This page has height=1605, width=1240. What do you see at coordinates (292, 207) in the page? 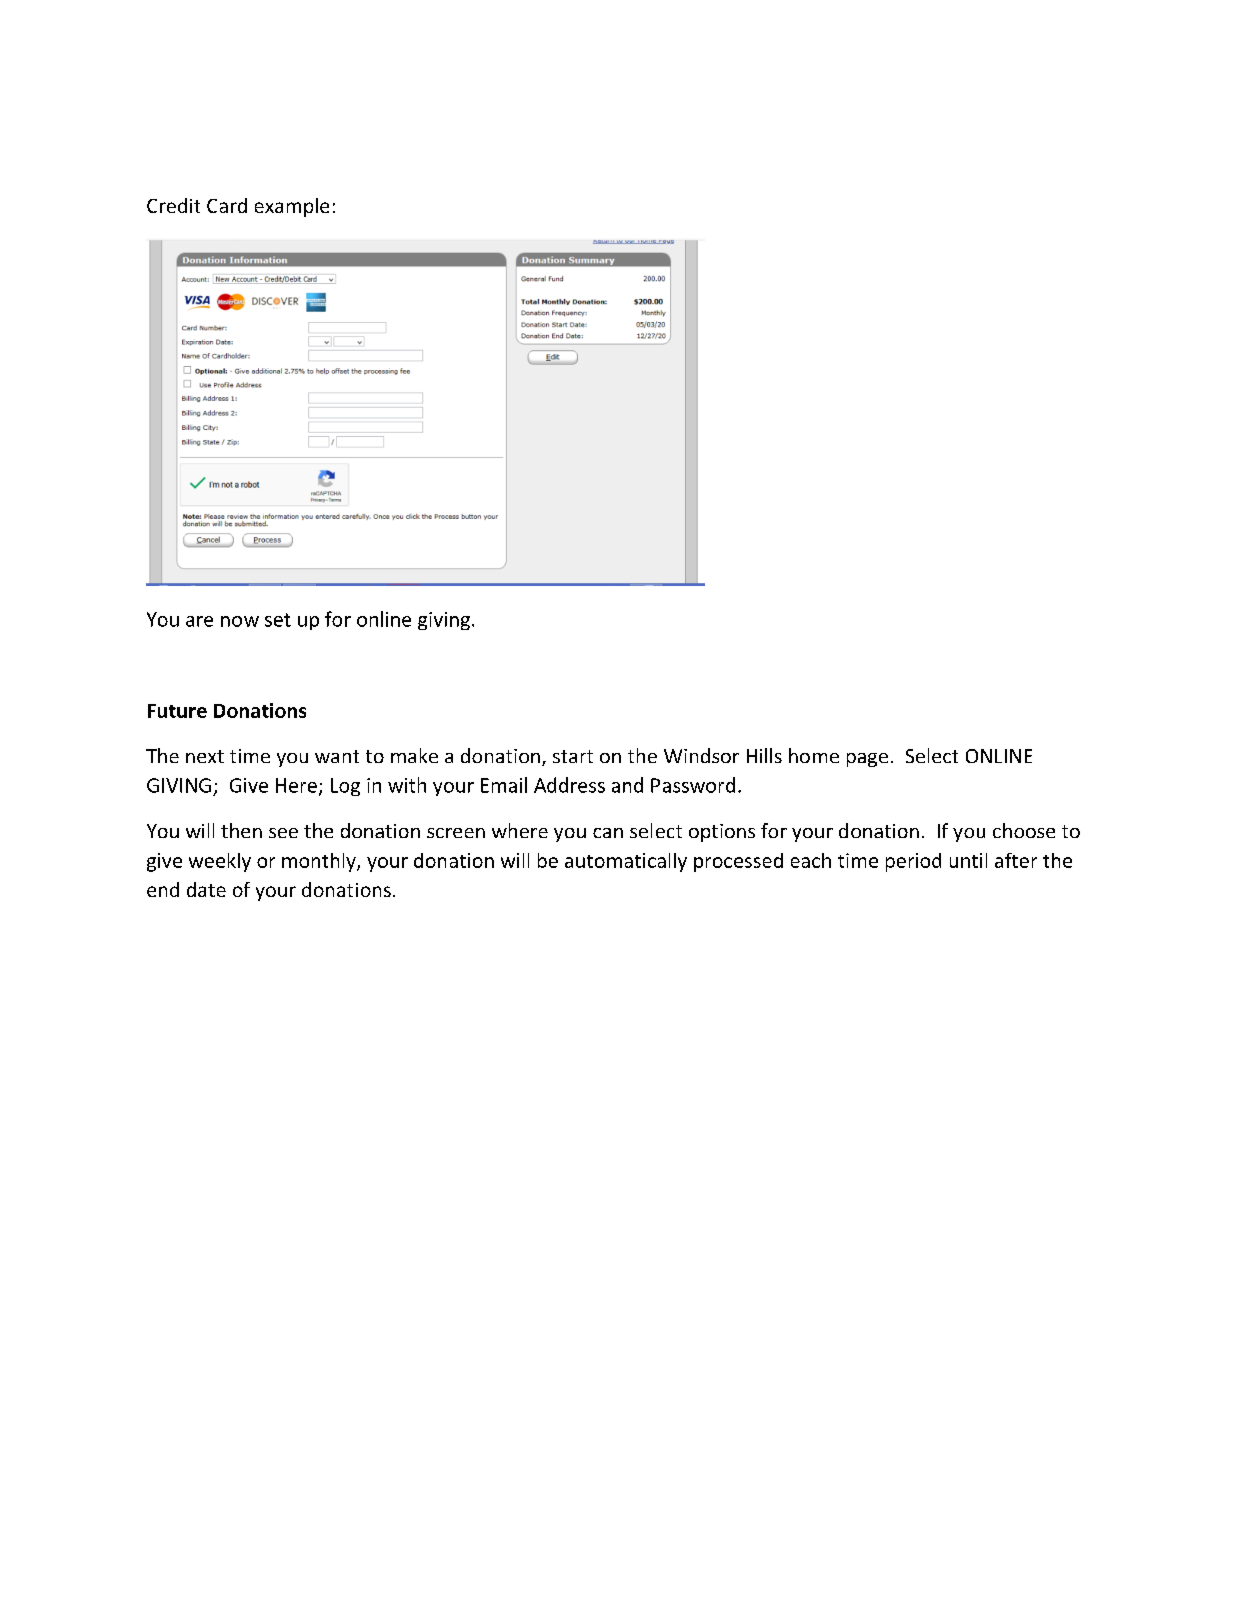
I see `example` at bounding box center [292, 207].
